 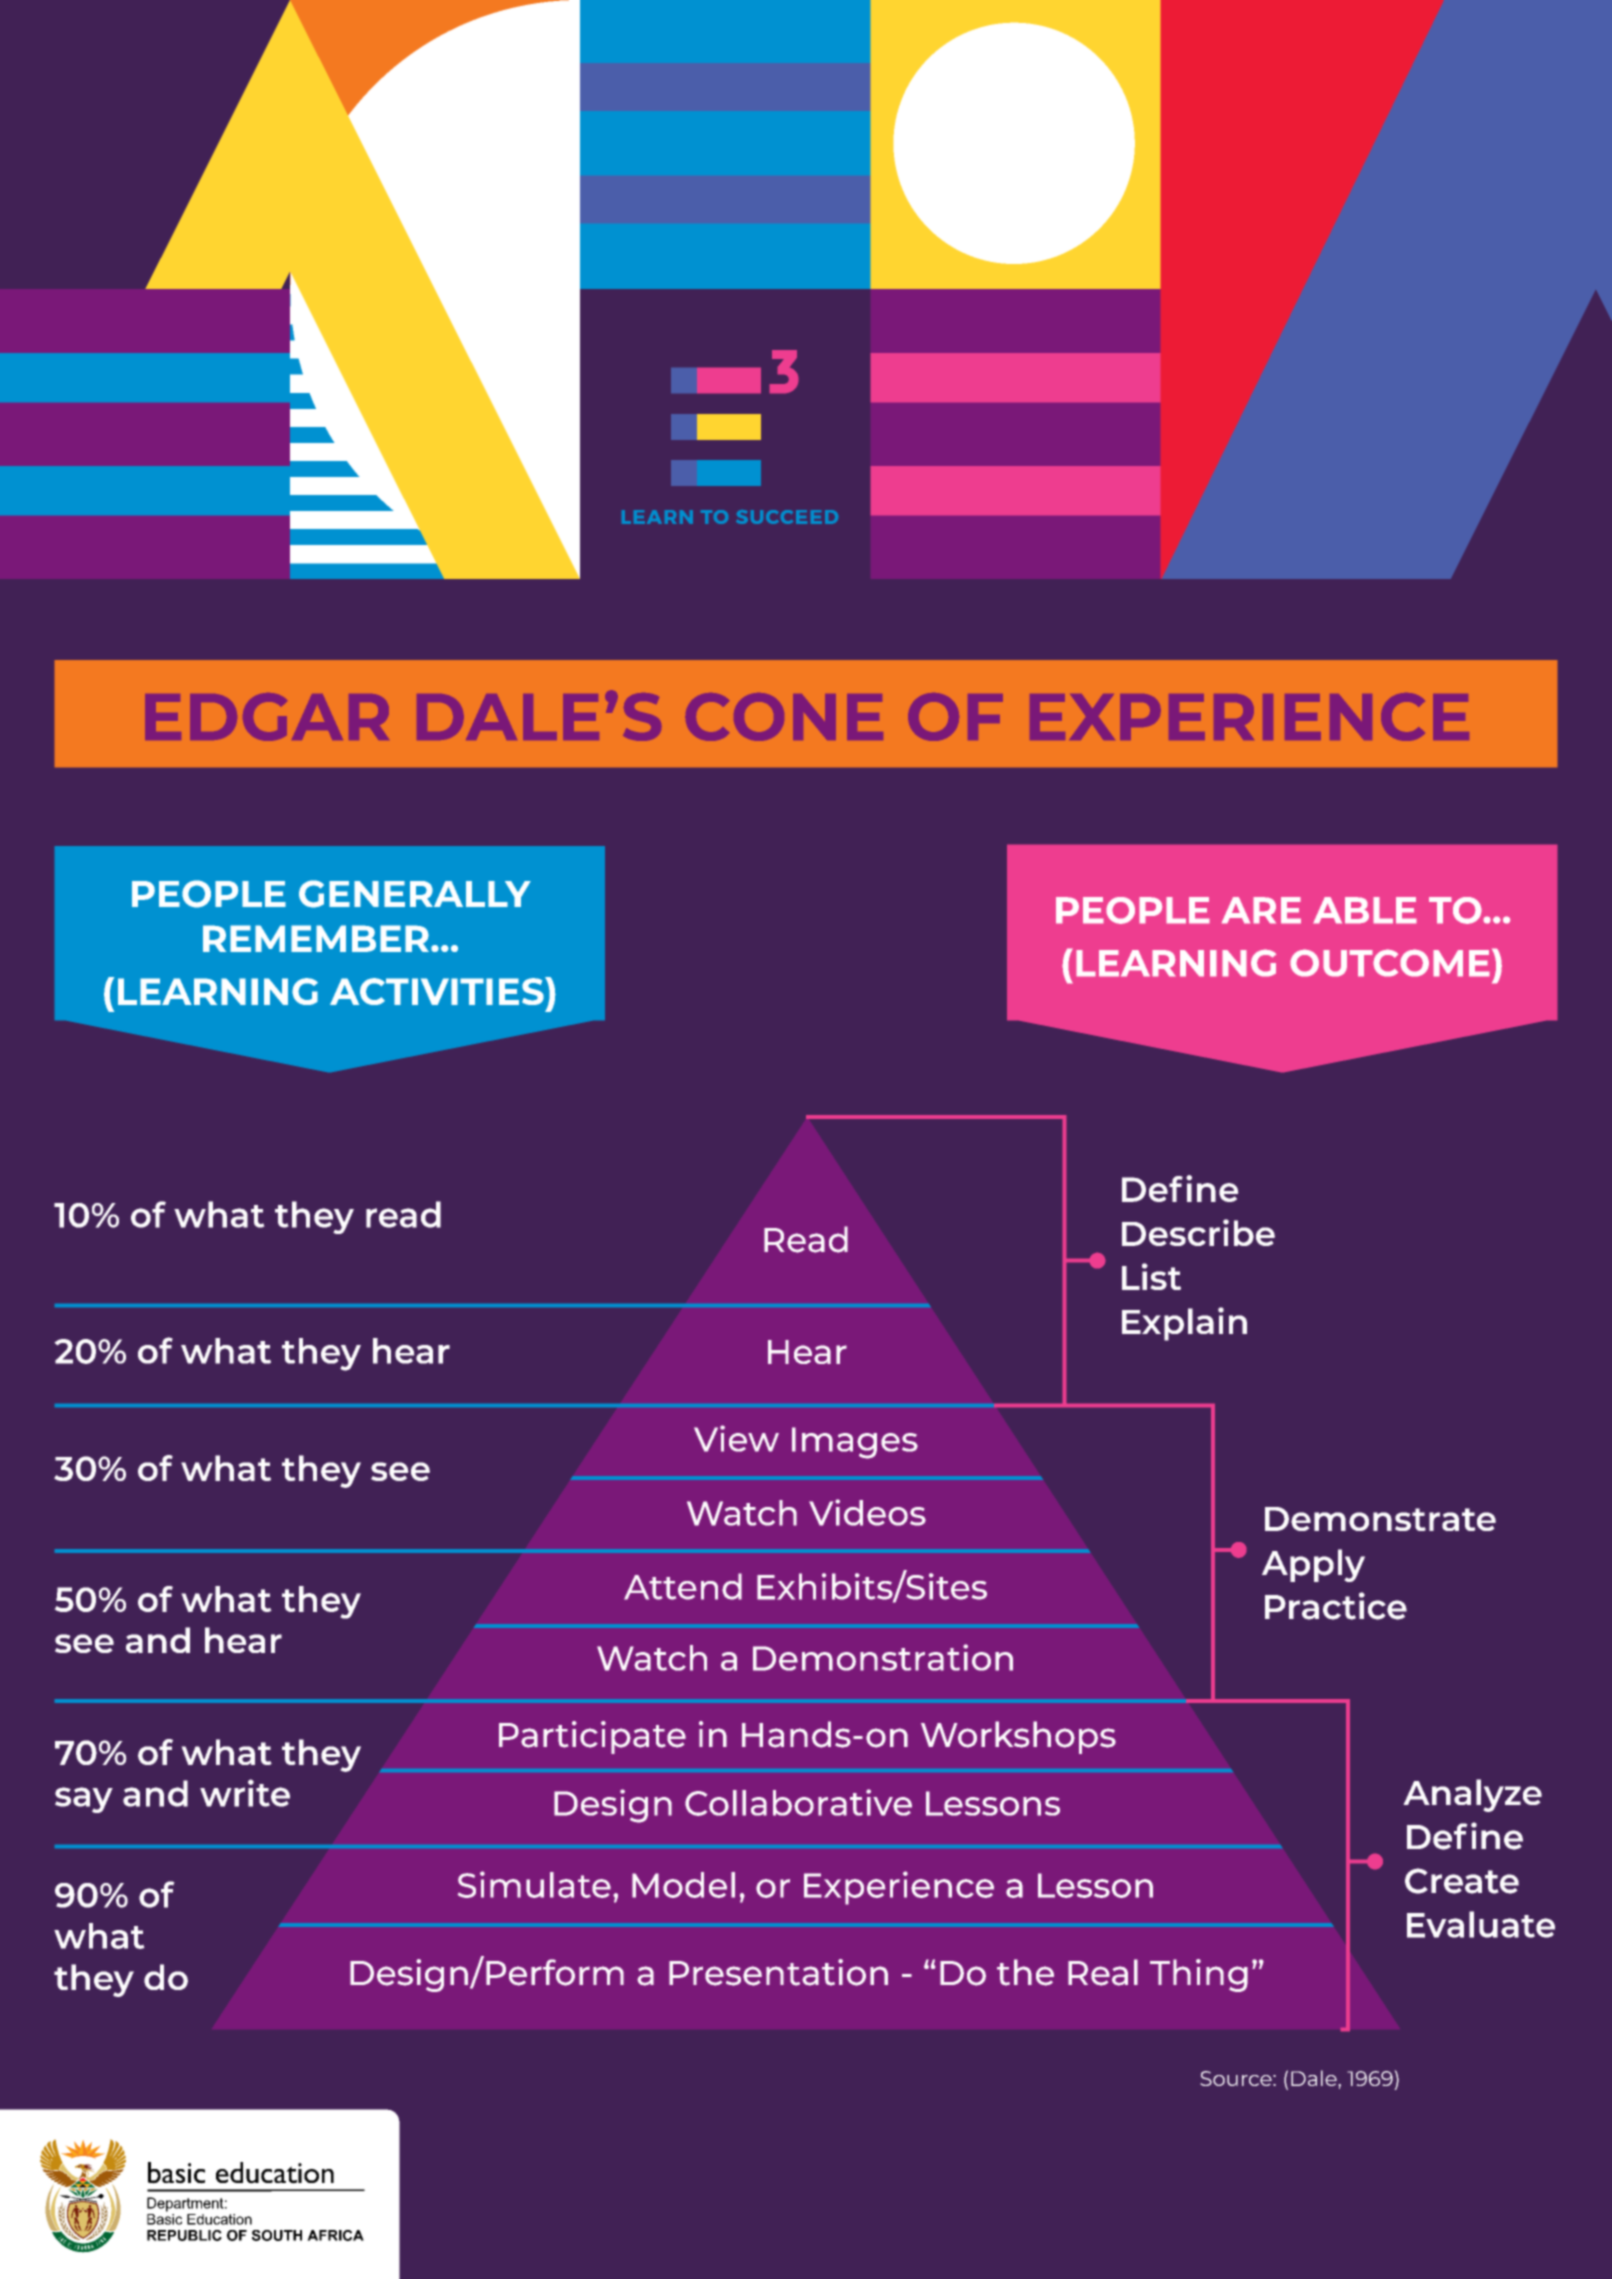 What do you see at coordinates (736, 1438) in the image?
I see `View` at bounding box center [736, 1438].
